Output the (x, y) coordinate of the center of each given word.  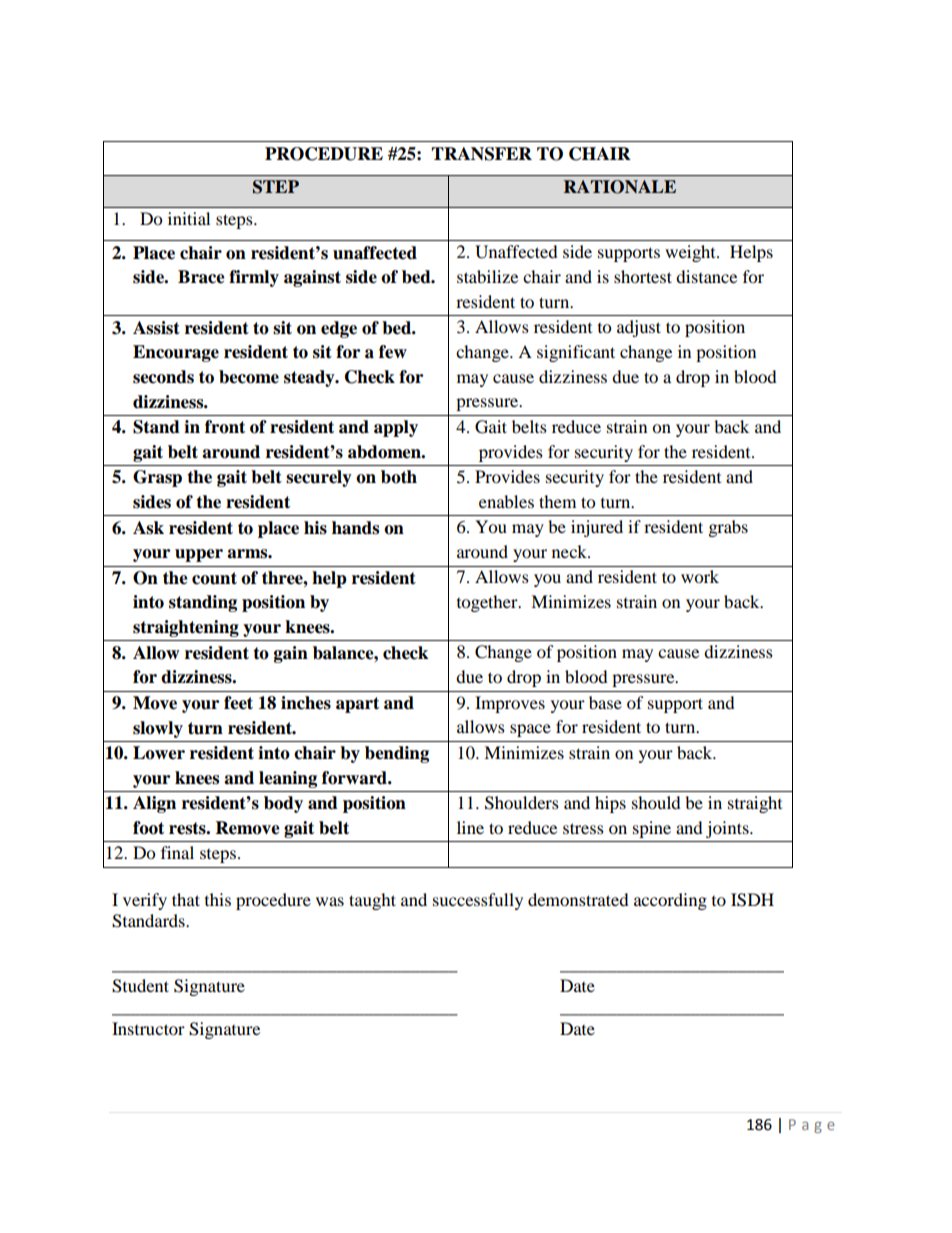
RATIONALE (620, 187)
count (214, 578)
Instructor (148, 1028)
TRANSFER (481, 154)
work (700, 576)
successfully (478, 901)
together (488, 603)
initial (189, 218)
